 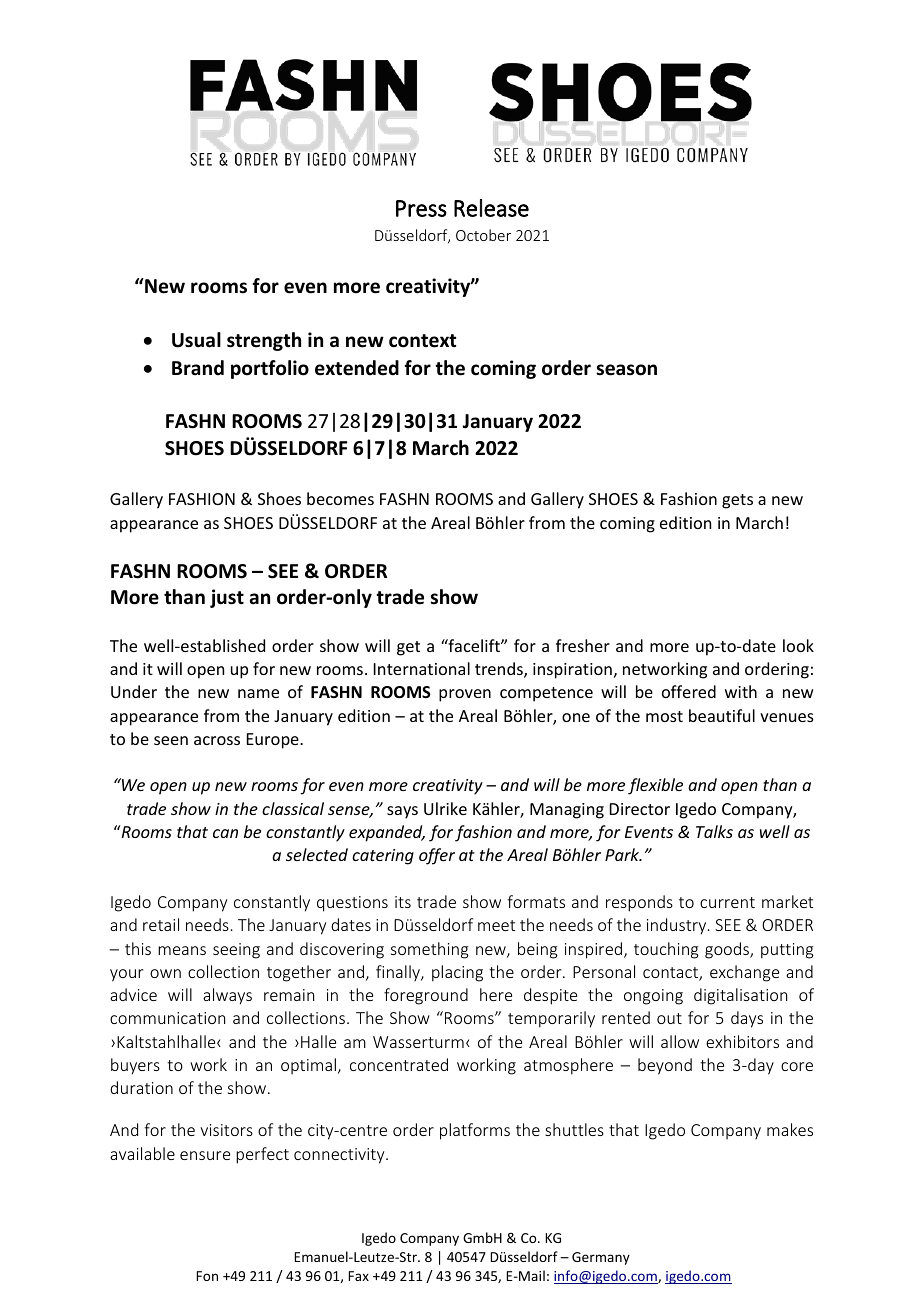 I want to click on season, so click(x=626, y=370).
